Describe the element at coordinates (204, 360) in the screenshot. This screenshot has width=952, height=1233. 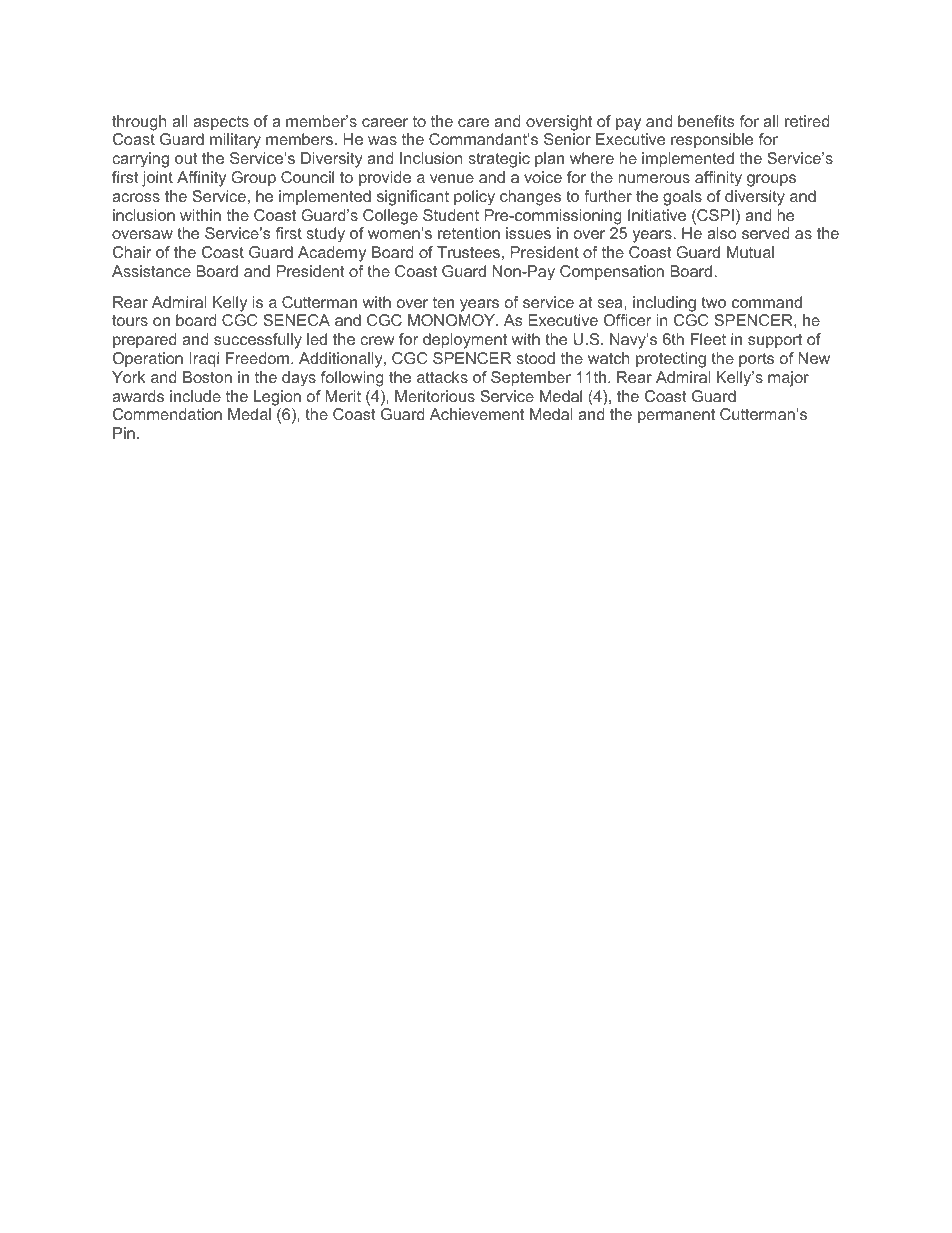
I see `Iraqi` at that location.
